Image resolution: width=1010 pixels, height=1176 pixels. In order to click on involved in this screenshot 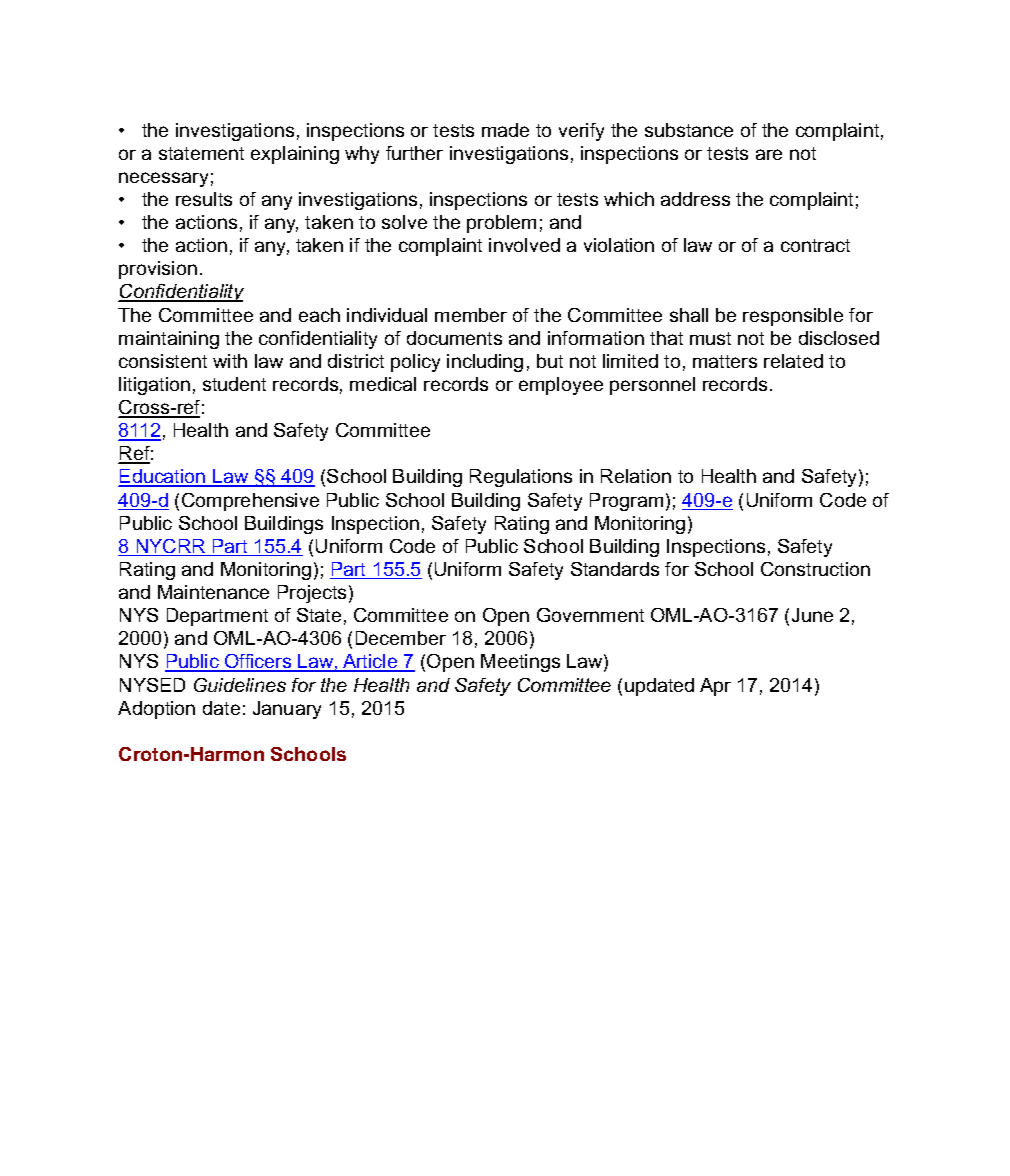, I will do `click(524, 245)`.
